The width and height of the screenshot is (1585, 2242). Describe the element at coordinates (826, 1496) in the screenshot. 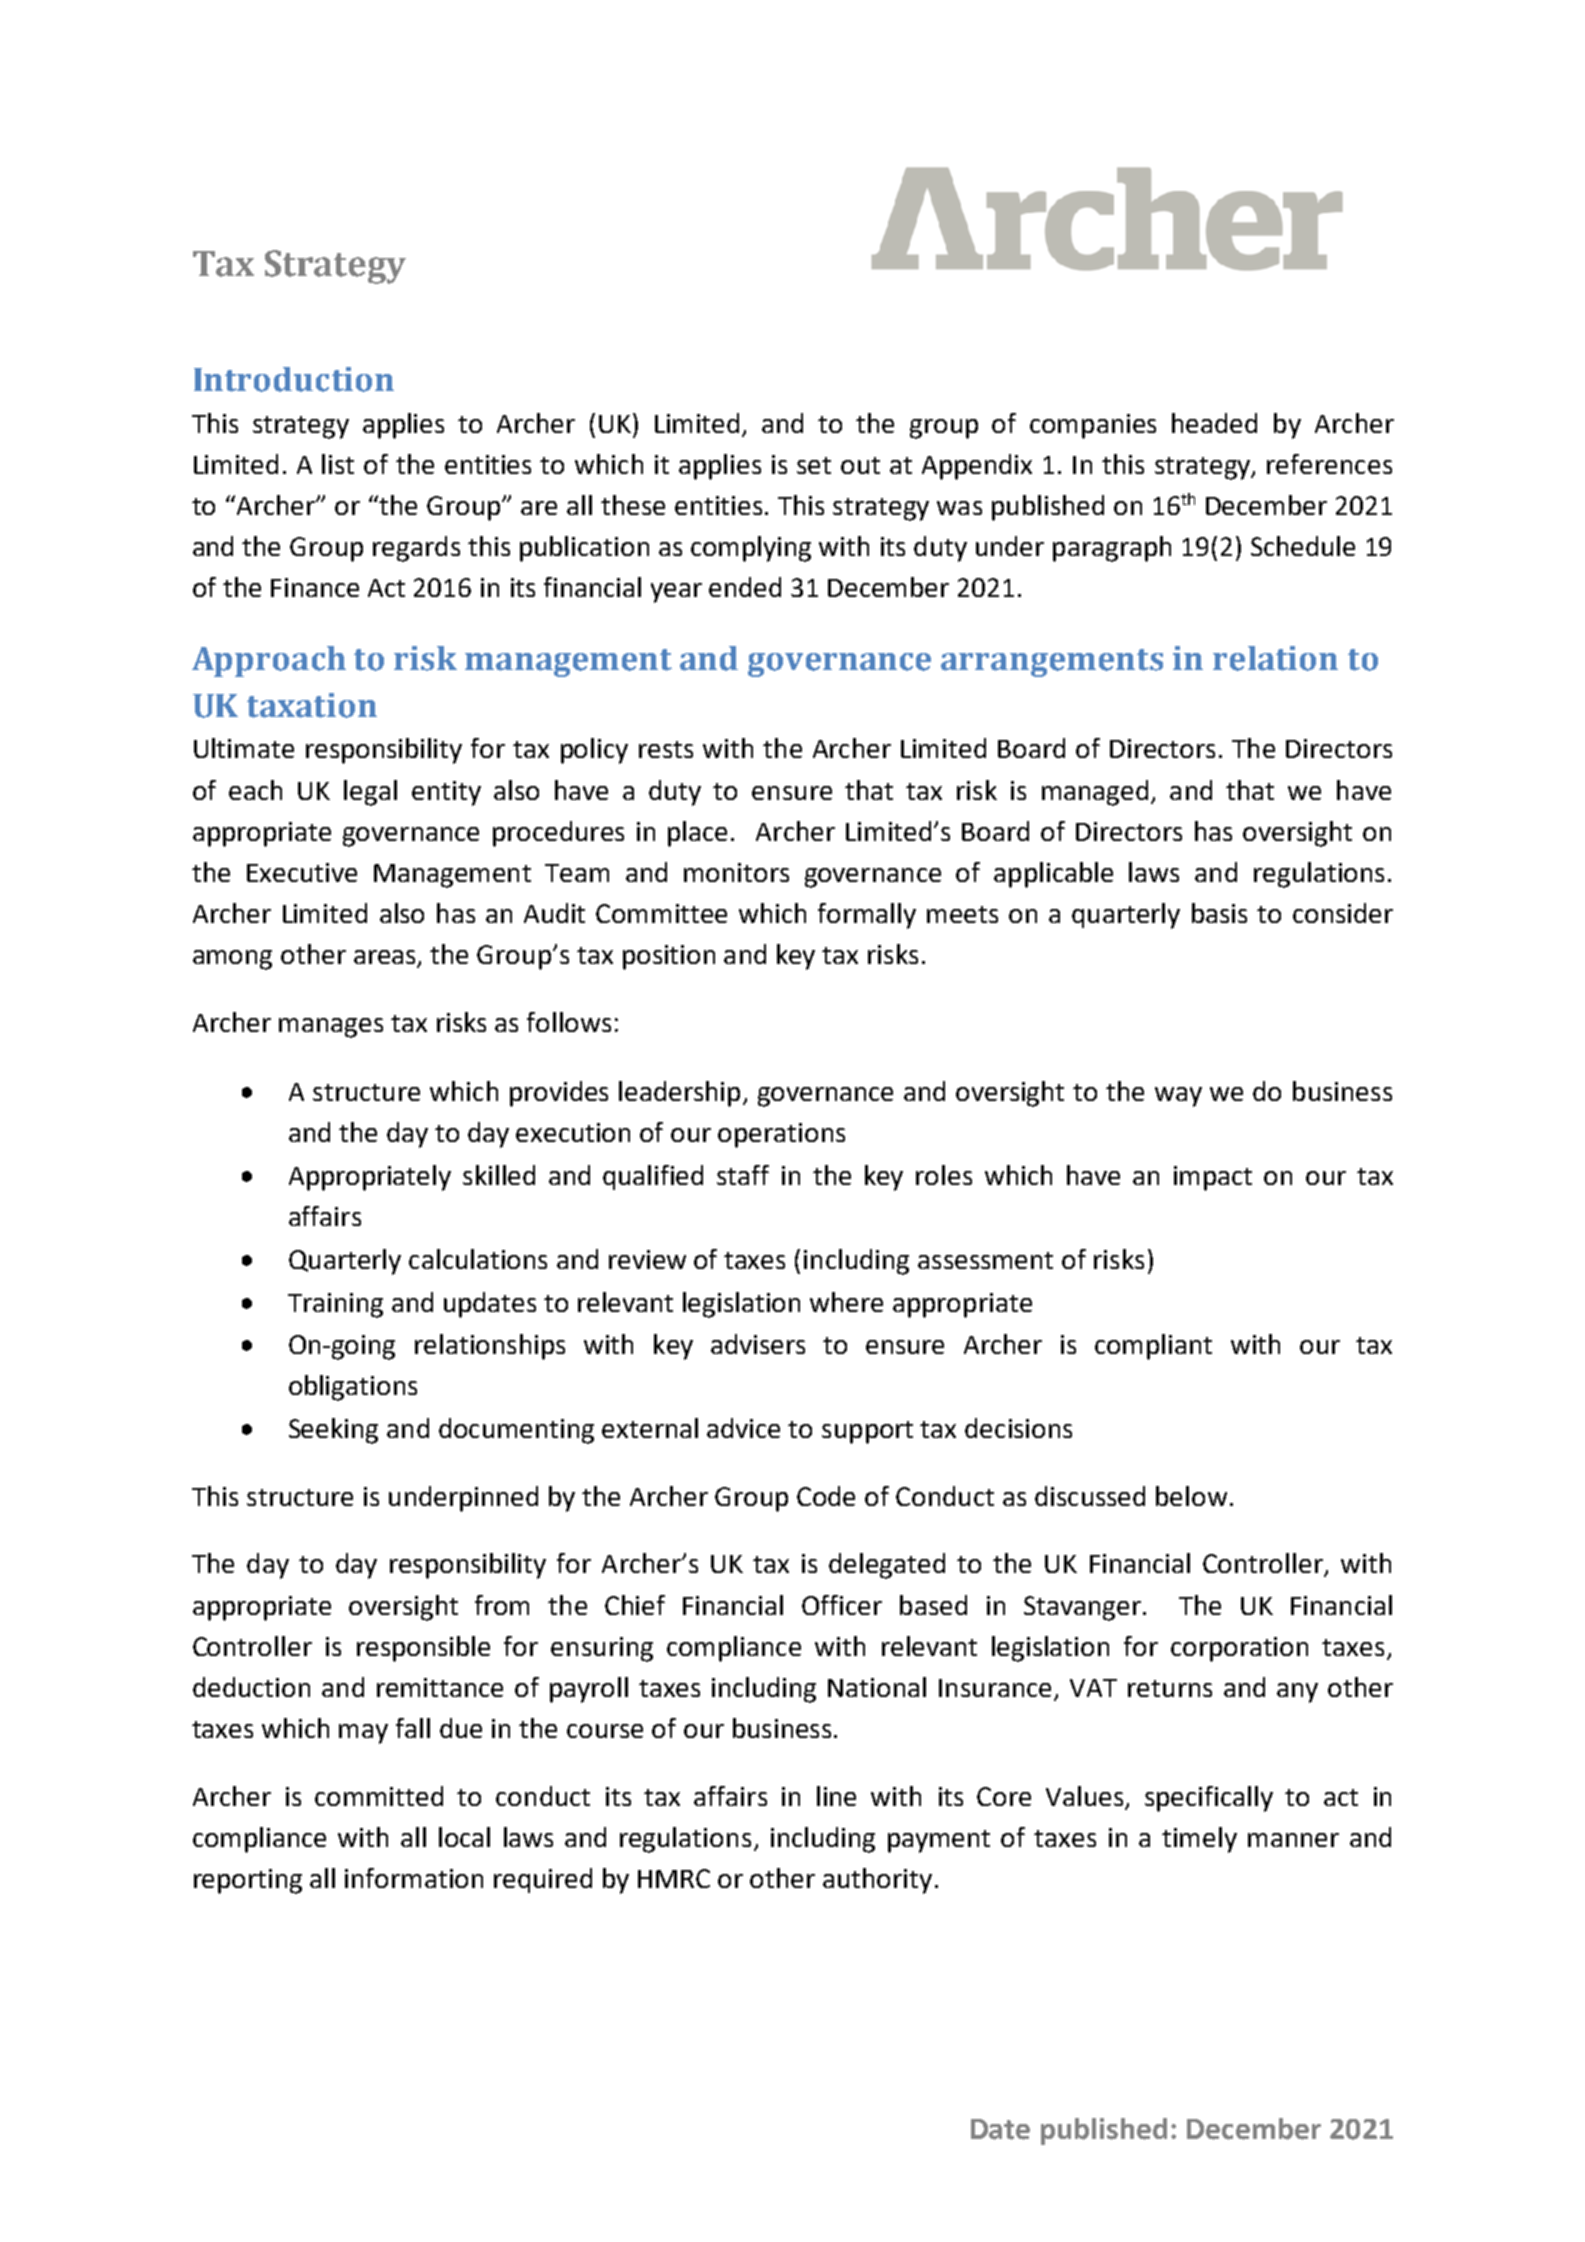

I see `Code` at that location.
